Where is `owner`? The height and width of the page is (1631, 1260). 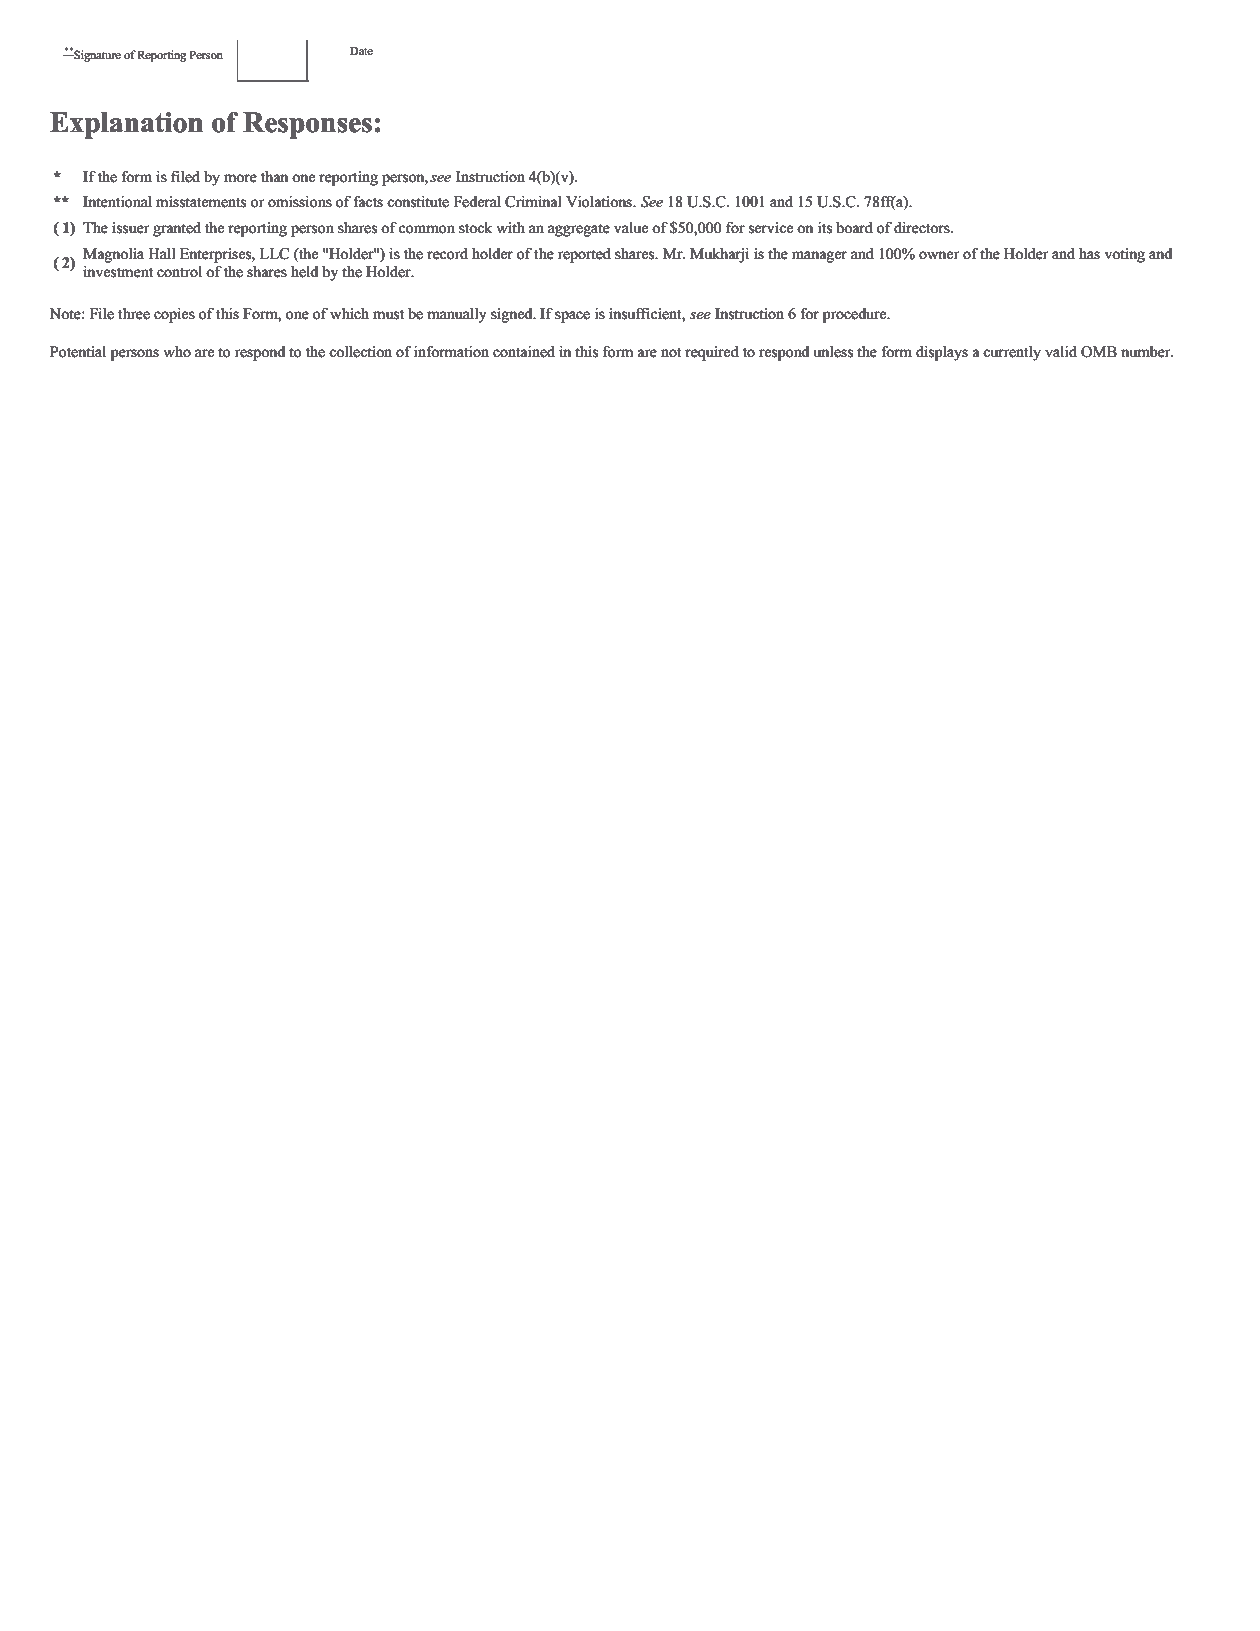 owner is located at coordinates (939, 255).
